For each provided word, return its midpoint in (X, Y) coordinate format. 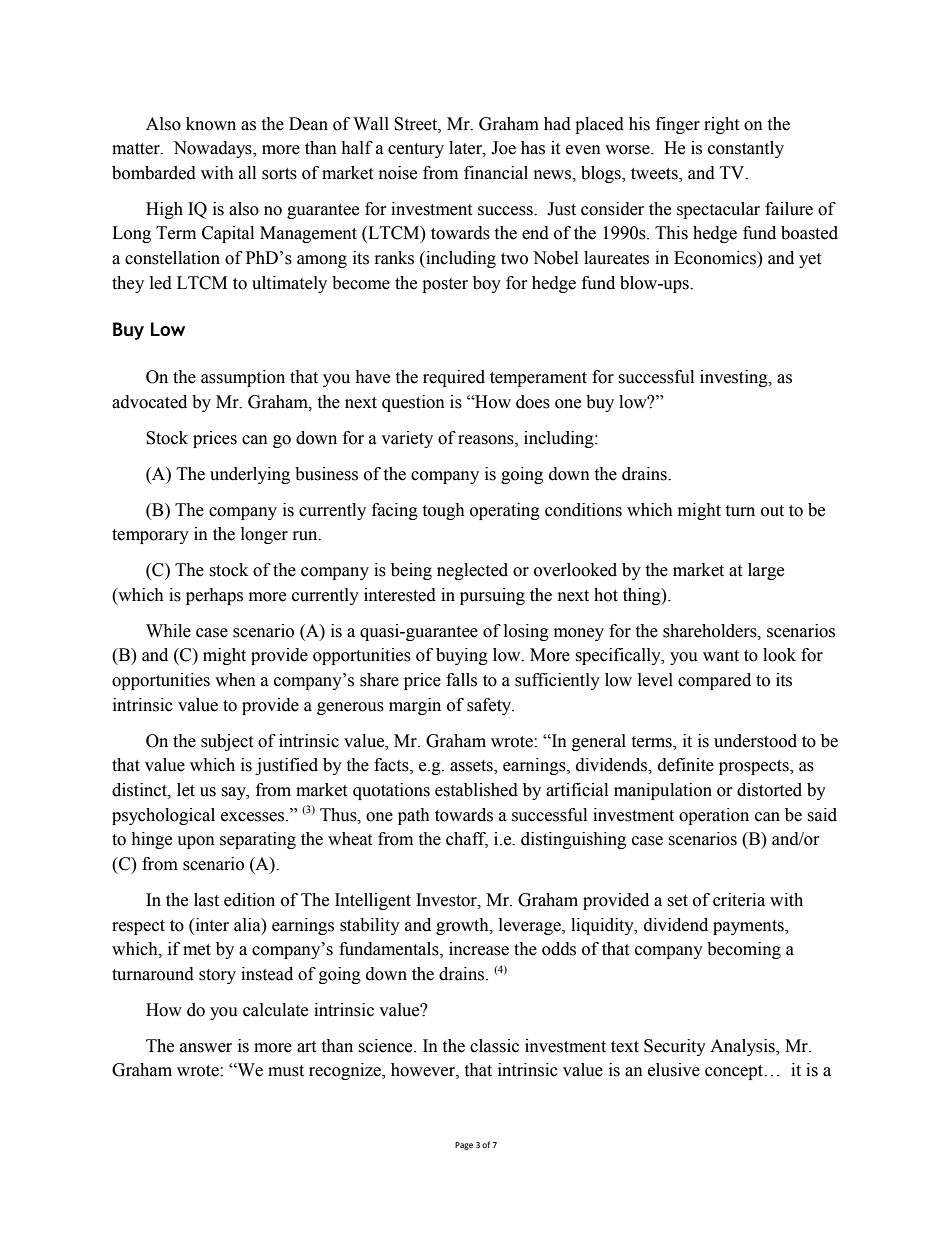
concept (735, 1072)
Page (464, 1146)
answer (206, 1048)
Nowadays (213, 149)
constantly (746, 149)
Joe (503, 148)
